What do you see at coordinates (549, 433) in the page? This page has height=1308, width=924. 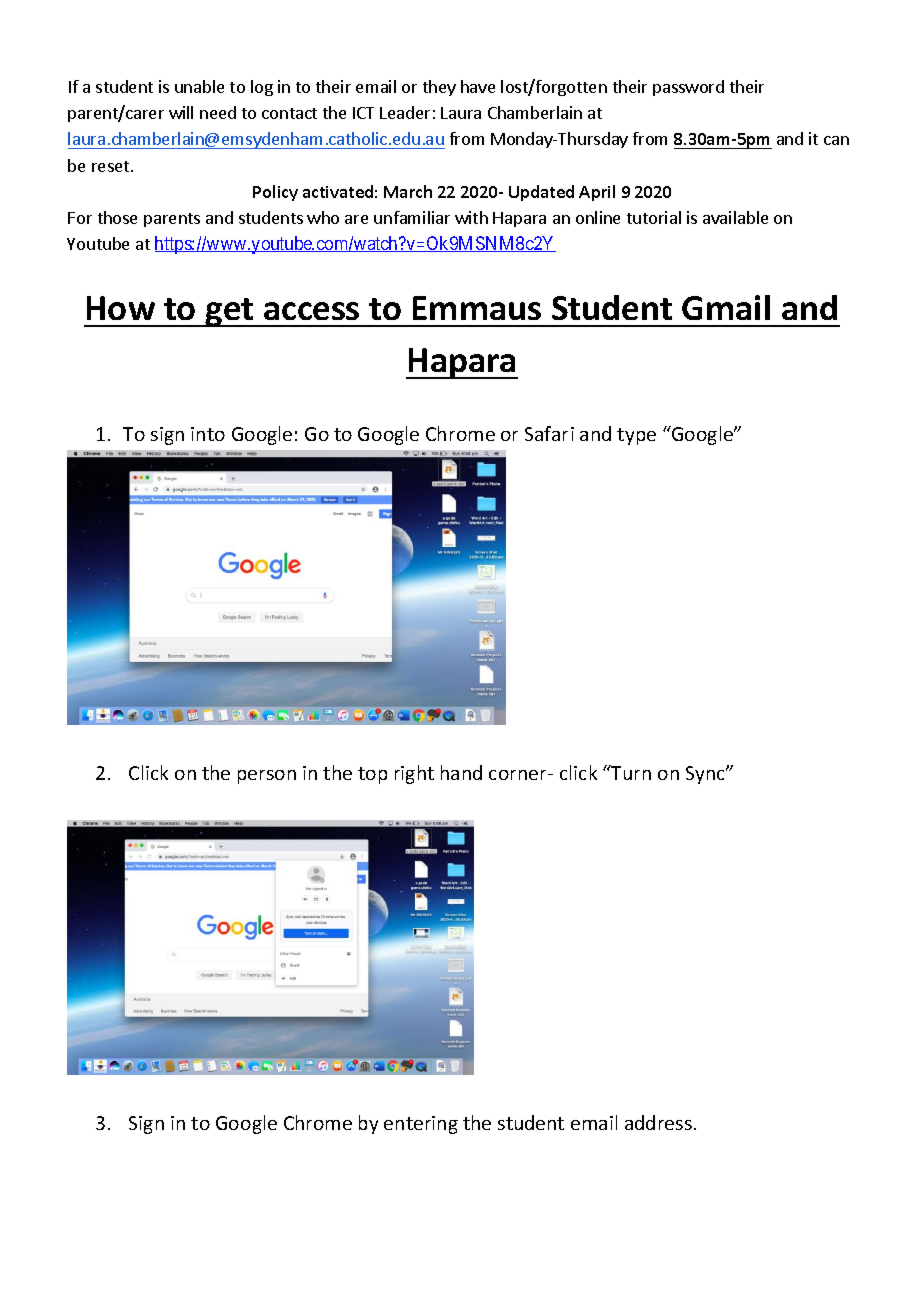 I see `Safari` at bounding box center [549, 433].
